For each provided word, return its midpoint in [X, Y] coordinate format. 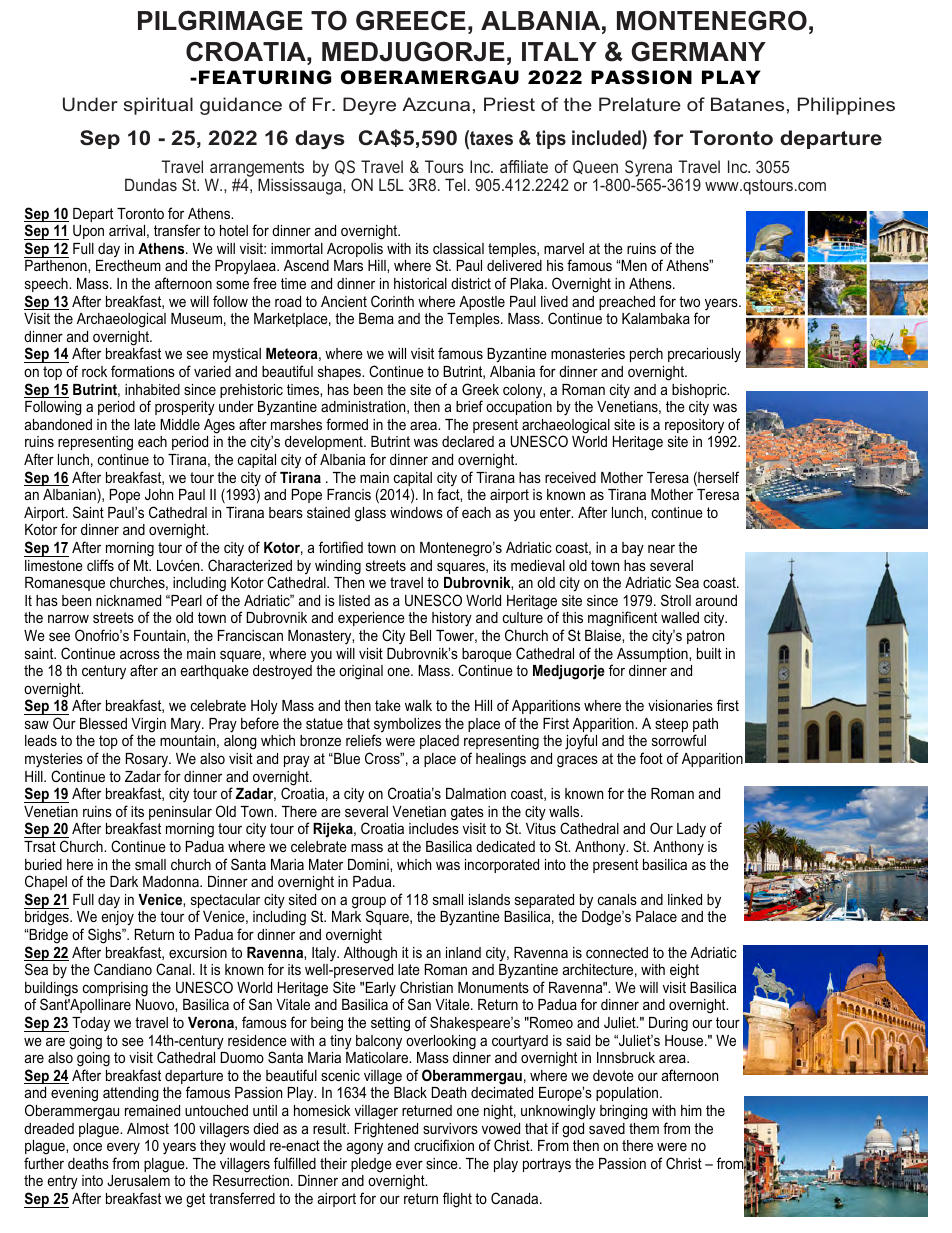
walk [418, 705]
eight [684, 971]
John [159, 494]
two [689, 301]
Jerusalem [138, 1180]
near [661, 548]
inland [463, 952]
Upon [88, 232]
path [705, 726]
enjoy [118, 918]
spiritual [158, 106]
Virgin [148, 726]
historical [420, 283]
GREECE [411, 20]
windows [416, 512]
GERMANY [698, 51]
